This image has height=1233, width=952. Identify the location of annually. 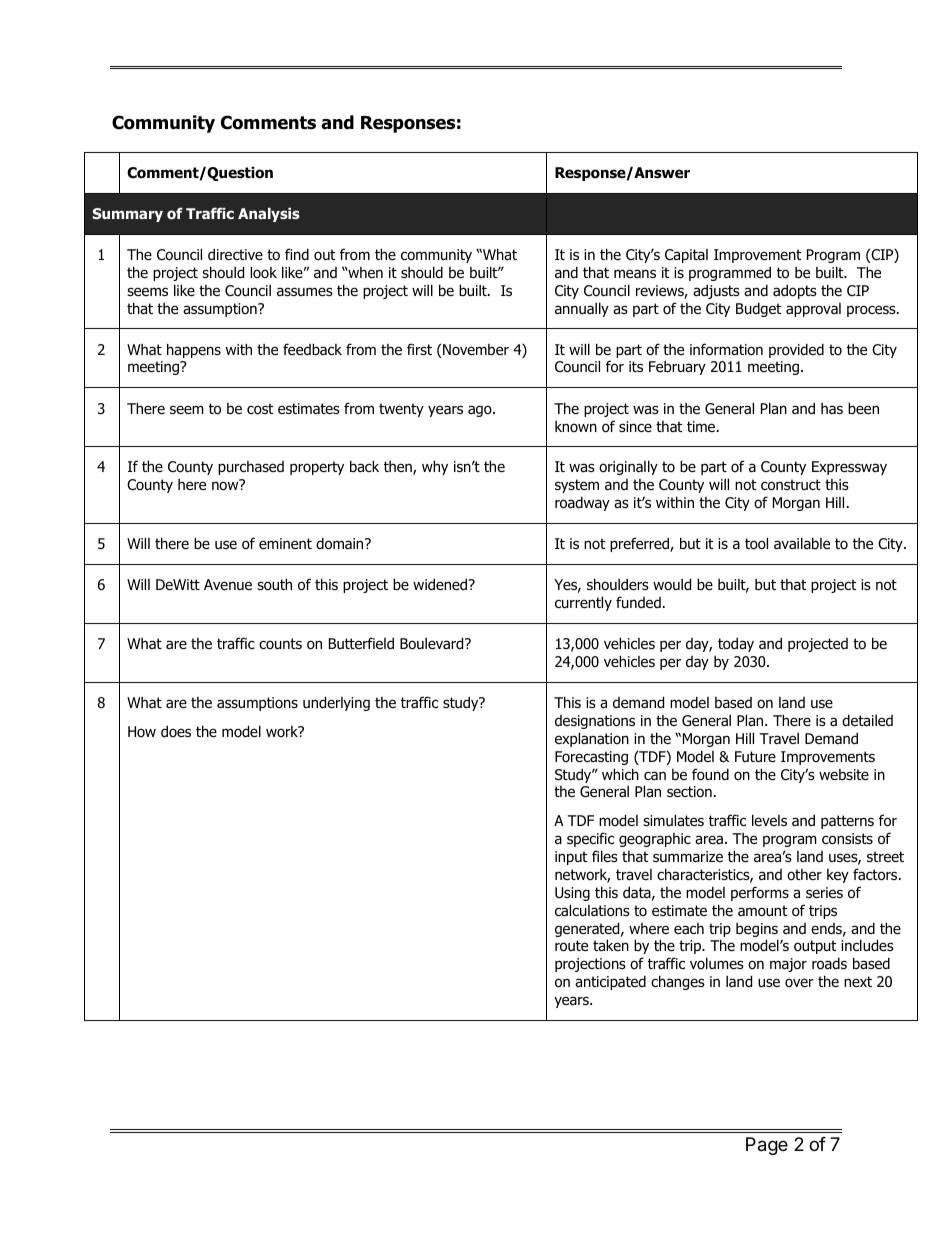
(582, 309).
